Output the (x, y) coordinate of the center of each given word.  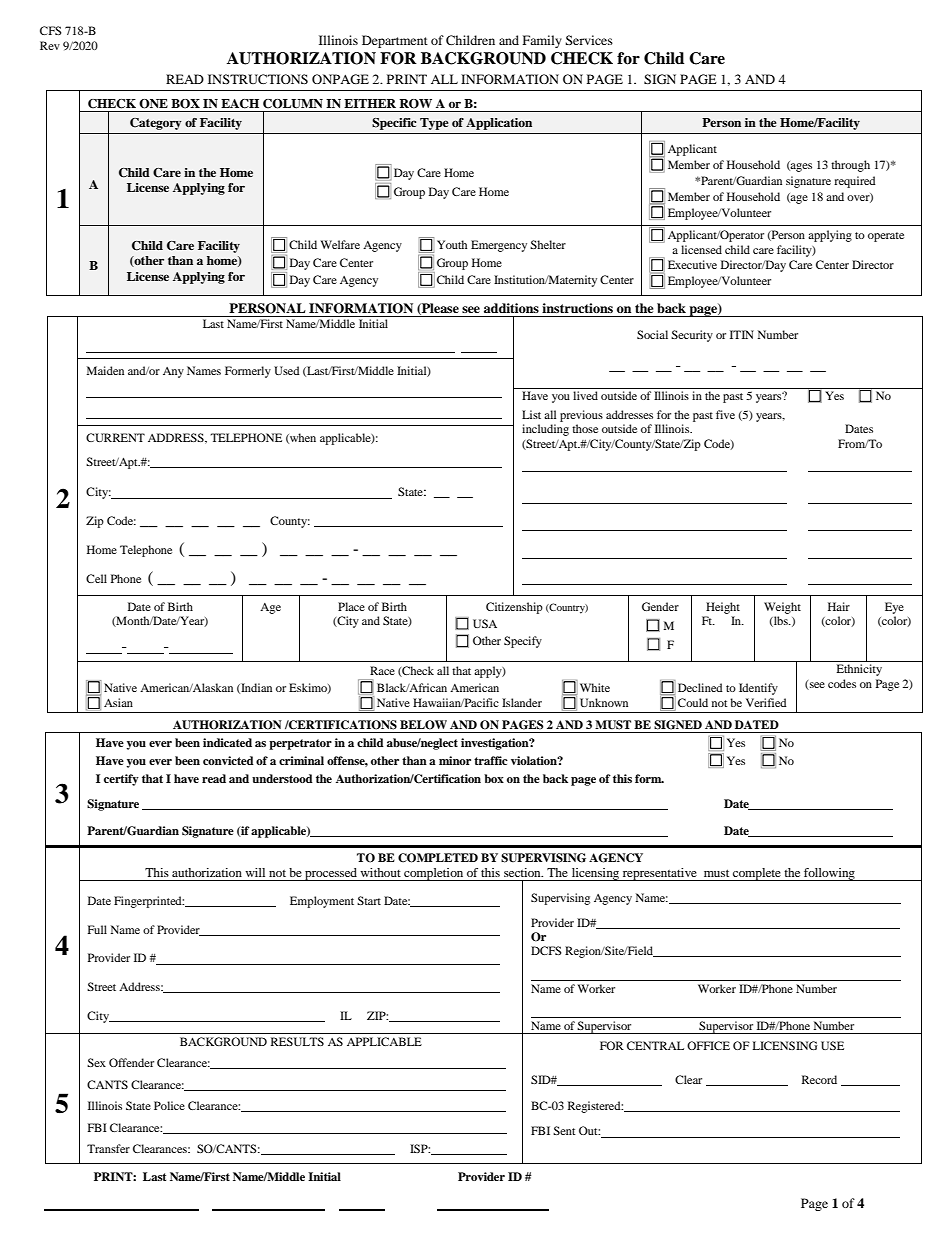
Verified (766, 702)
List (531, 414)
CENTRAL (655, 1045)
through (850, 166)
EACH (240, 104)
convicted (228, 760)
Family (542, 41)
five (725, 414)
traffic (491, 760)
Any (173, 372)
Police (169, 1105)
